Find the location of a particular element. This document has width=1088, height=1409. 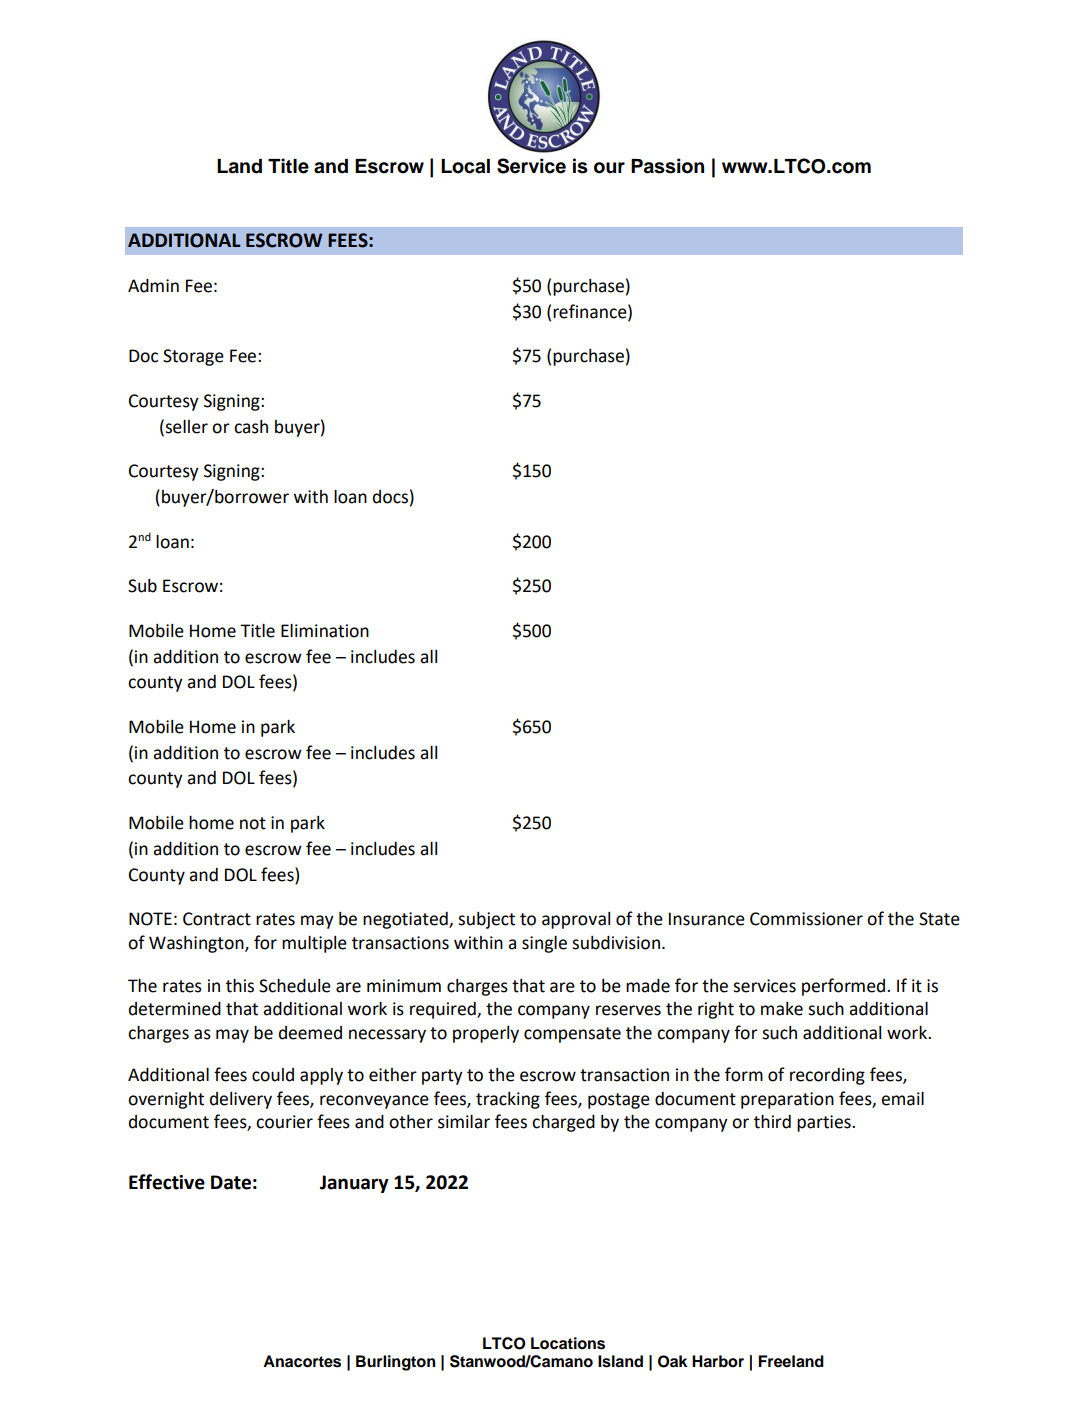

this is located at coordinates (240, 986).
